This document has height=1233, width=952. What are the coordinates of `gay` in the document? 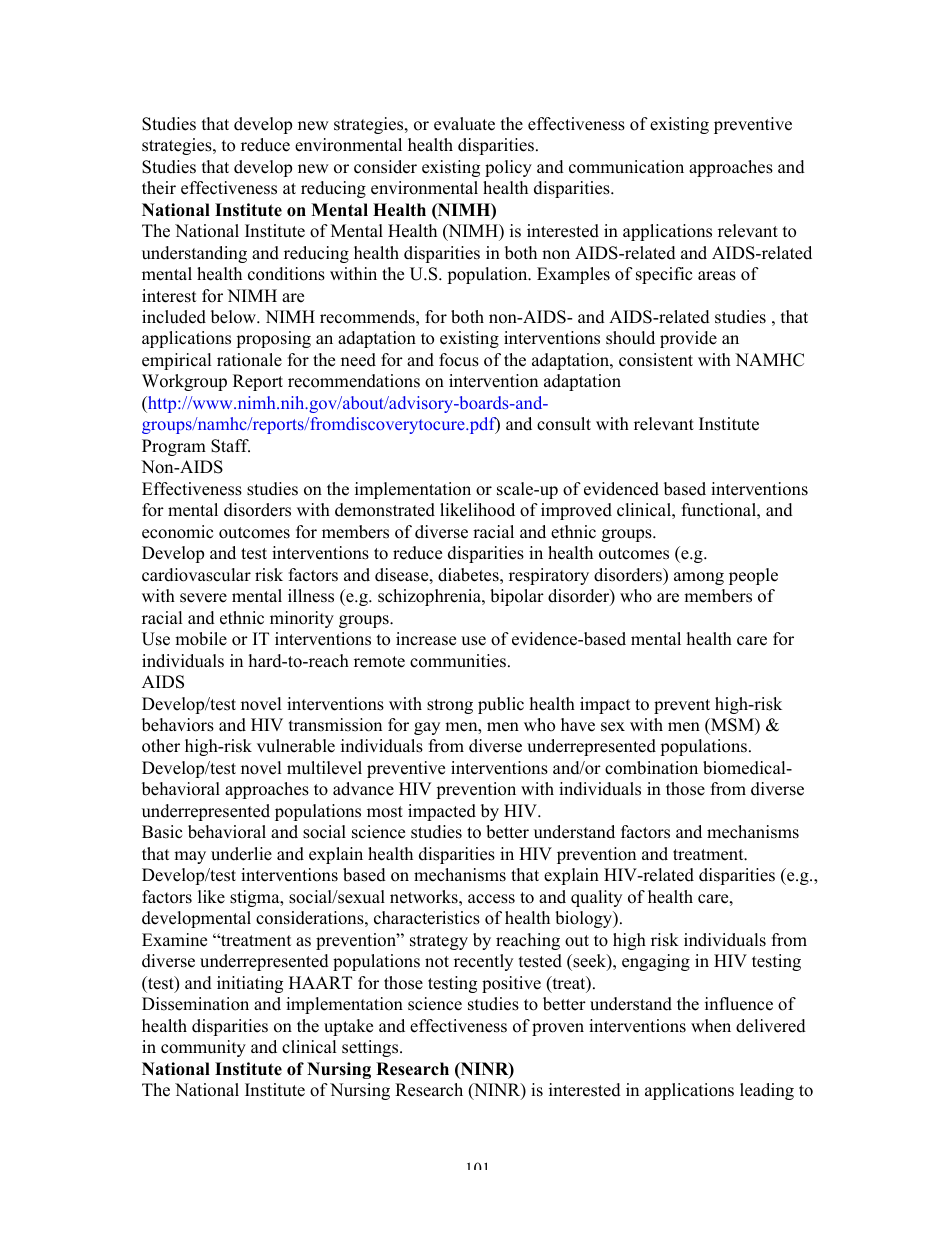 It's located at (427, 728).
